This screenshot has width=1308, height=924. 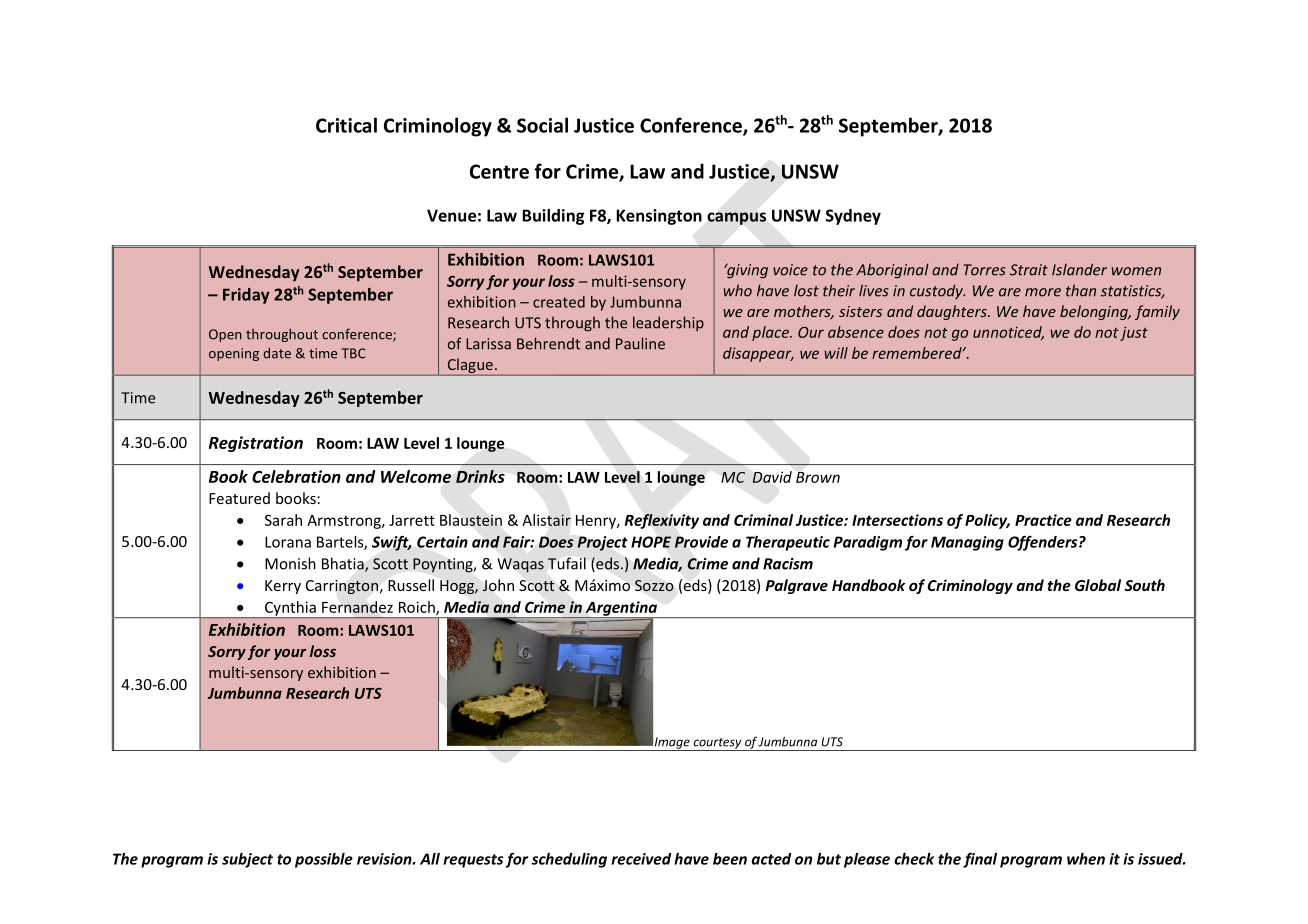 What do you see at coordinates (296, 476) in the screenshot?
I see `Celebration` at bounding box center [296, 476].
